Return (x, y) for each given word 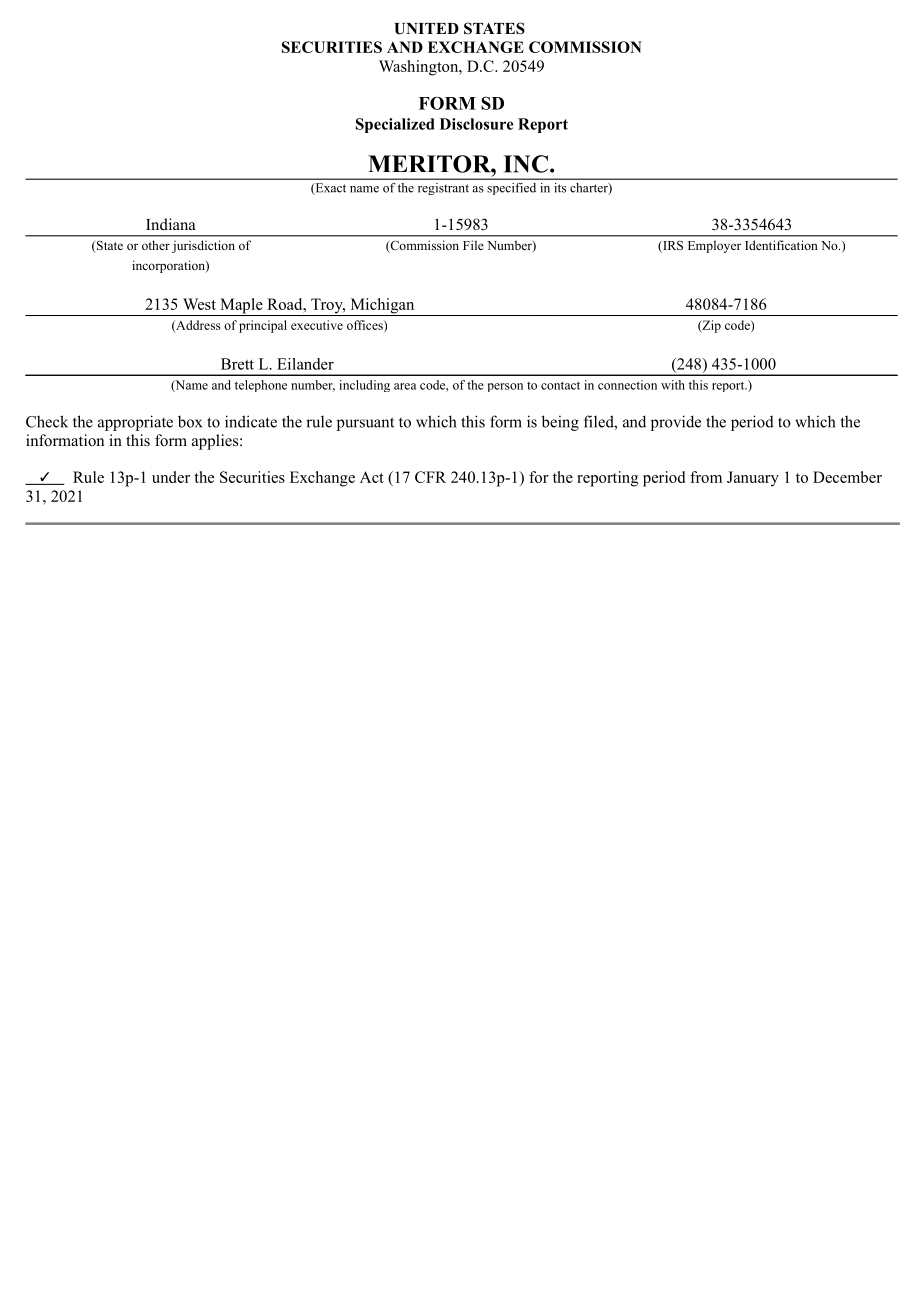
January (753, 479)
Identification (781, 245)
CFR (430, 477)
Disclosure (476, 124)
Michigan (382, 307)
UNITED (427, 29)
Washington (420, 68)
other (156, 245)
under (171, 477)
